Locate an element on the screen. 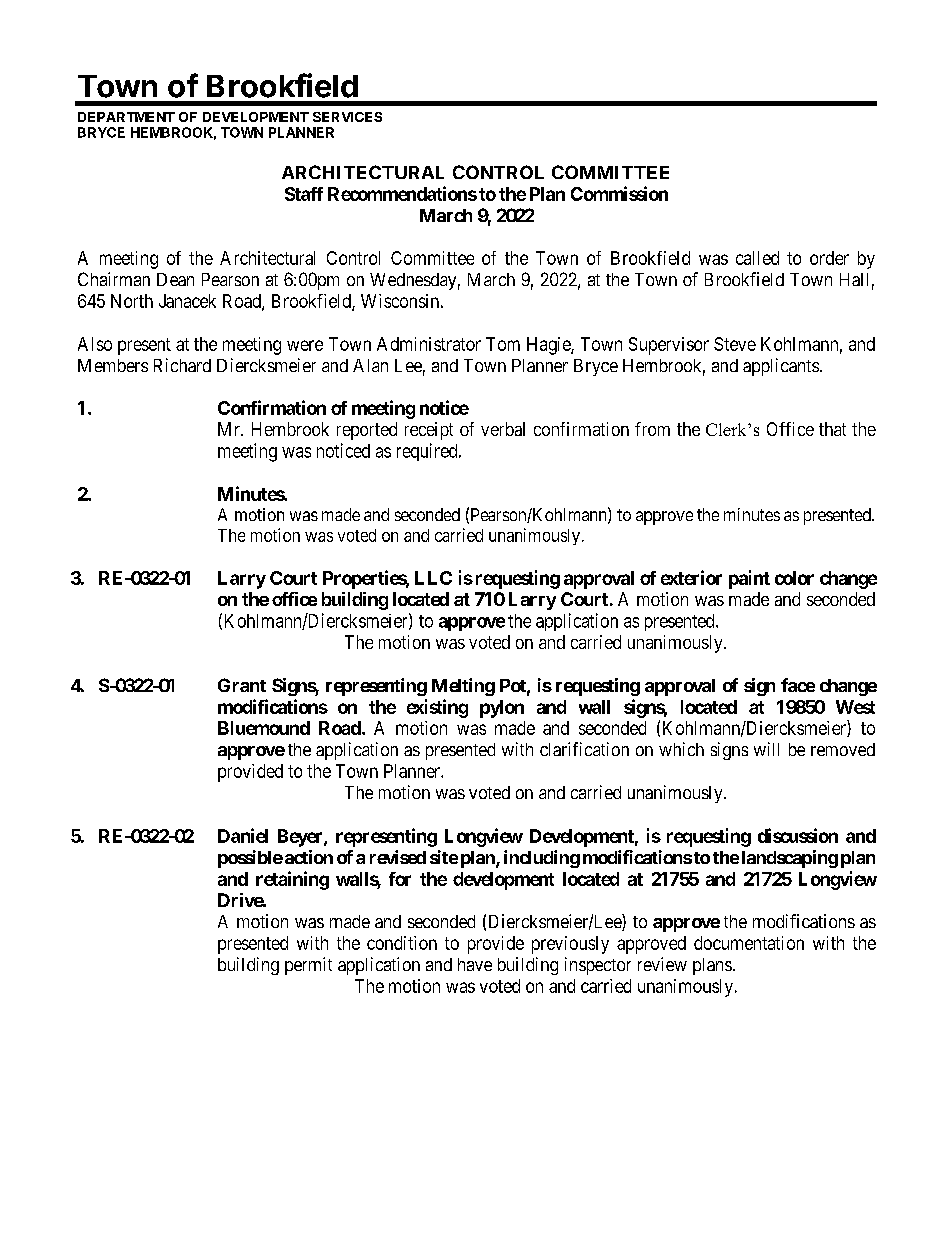 The width and height of the screenshot is (952, 1233). SERVICES is located at coordinates (347, 117).
